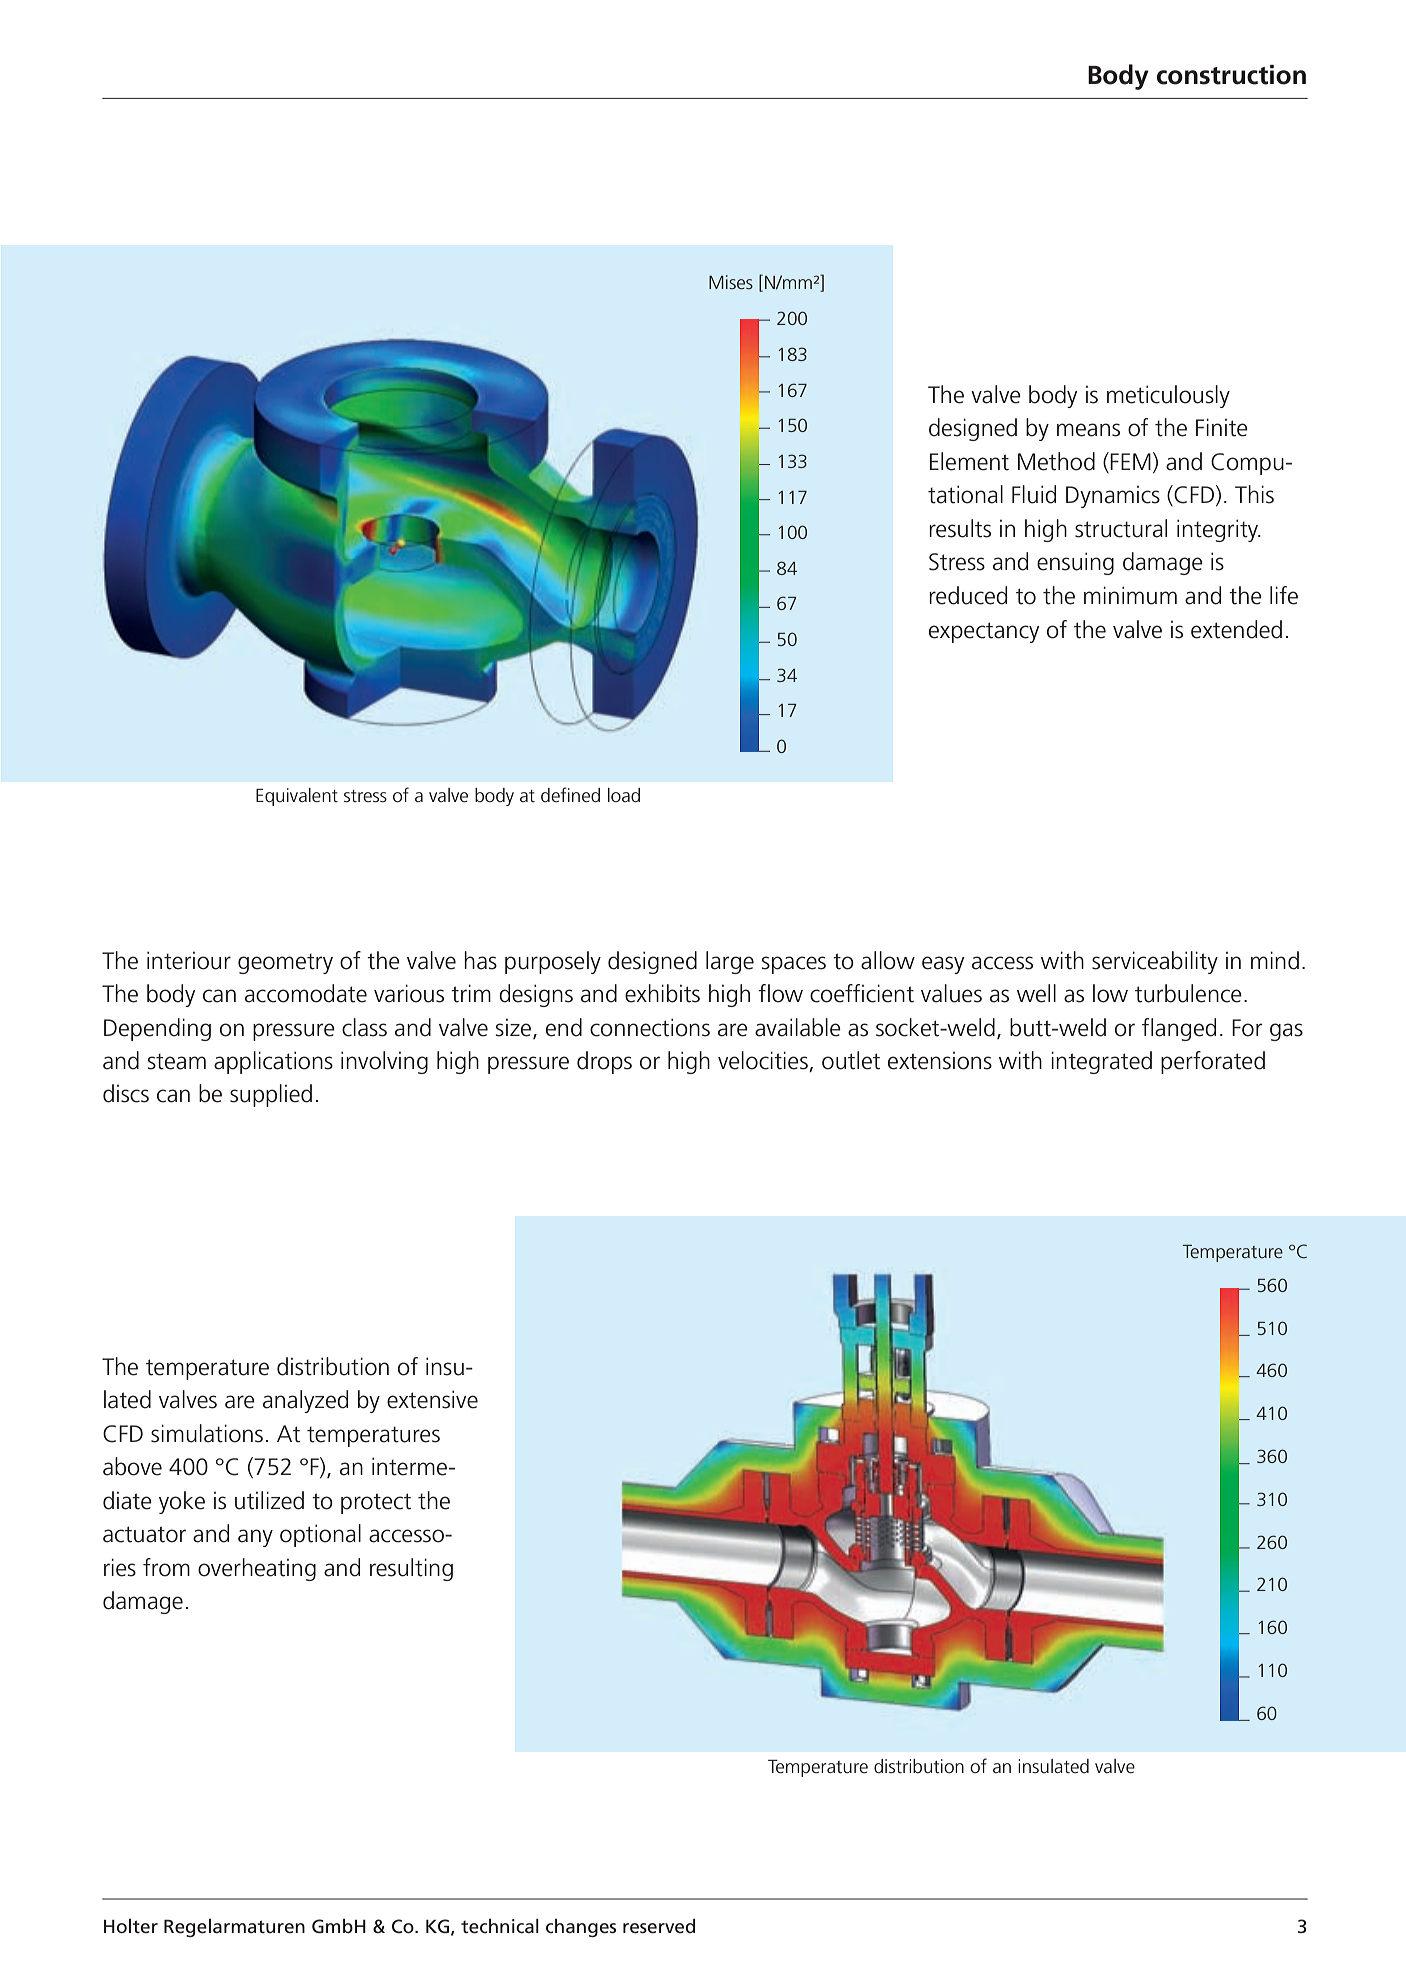 The height and width of the document is (1988, 1406). Describe the element at coordinates (764, 1061) in the document. I see `velocities` at that location.
